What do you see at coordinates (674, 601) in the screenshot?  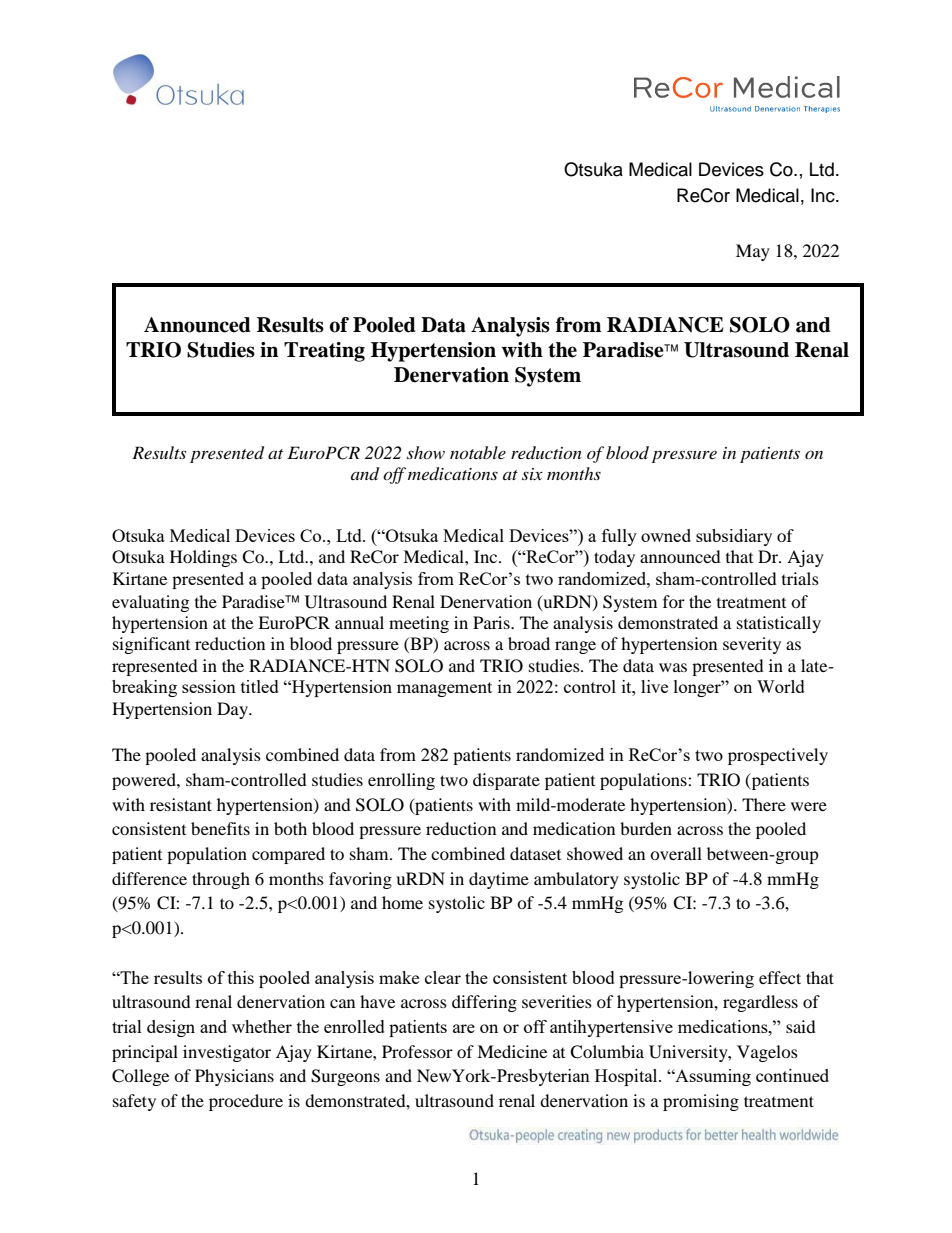 I see `for` at bounding box center [674, 601].
